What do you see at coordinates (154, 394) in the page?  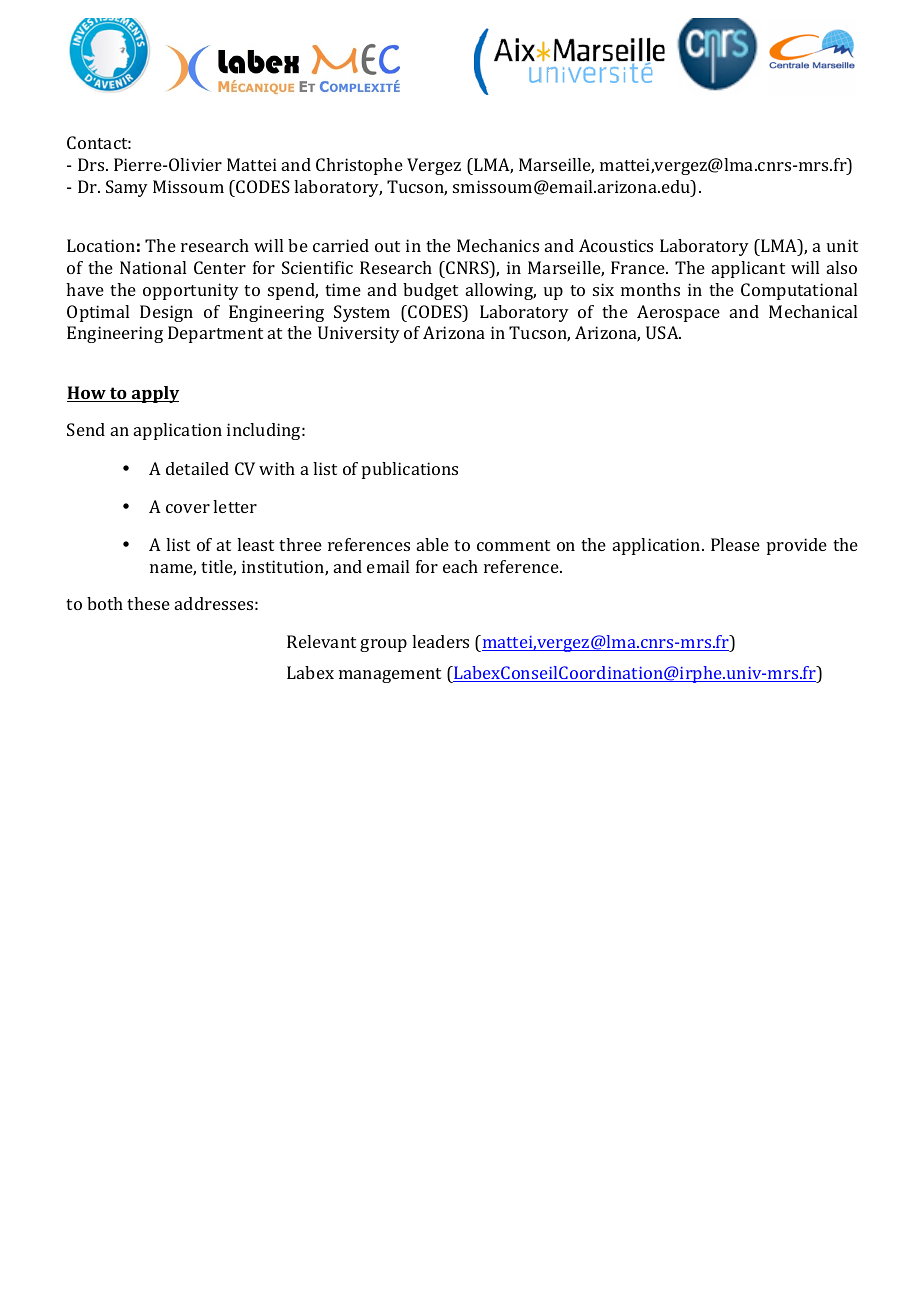 I see `apply` at bounding box center [154, 394].
